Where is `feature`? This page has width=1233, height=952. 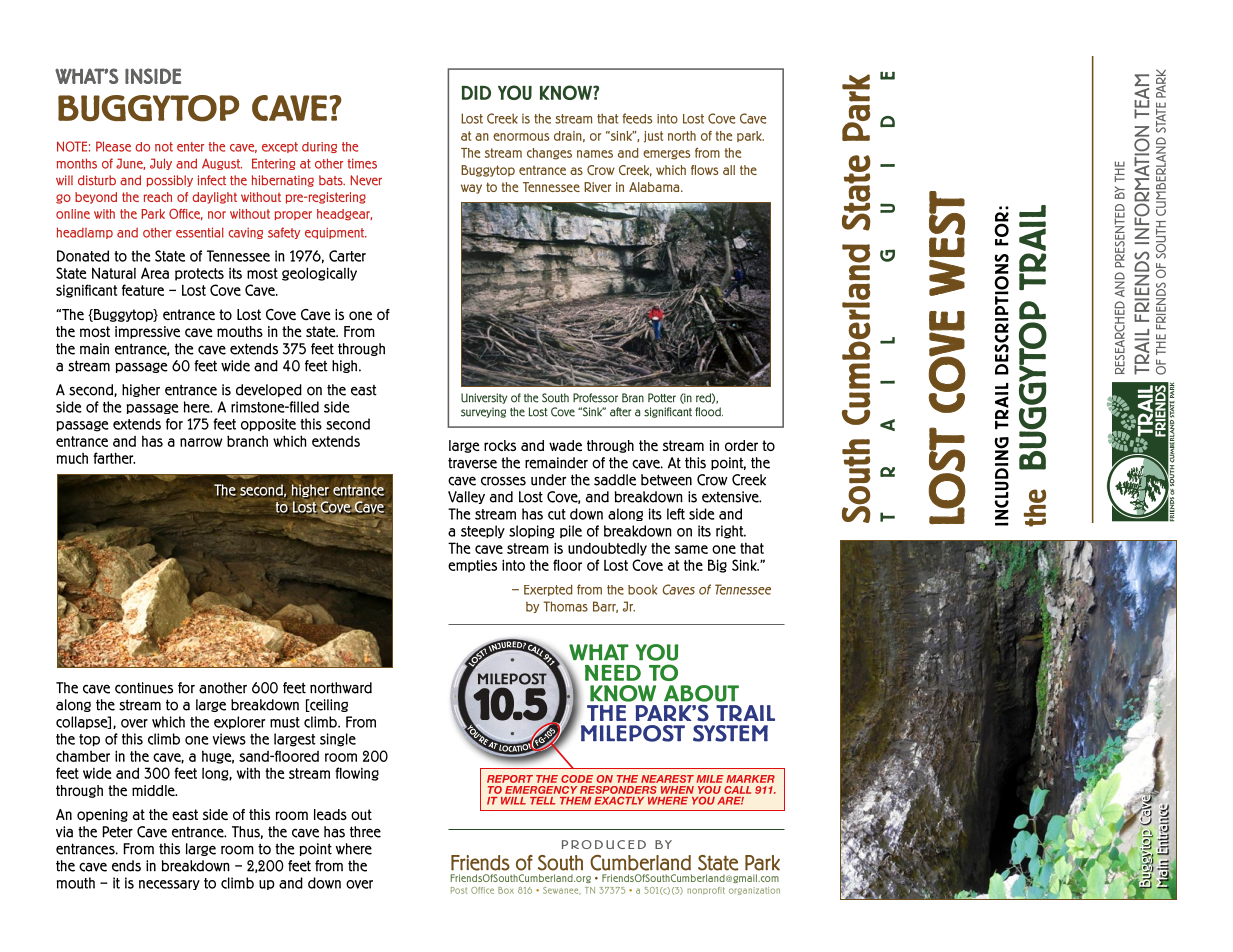
feature is located at coordinates (143, 290).
